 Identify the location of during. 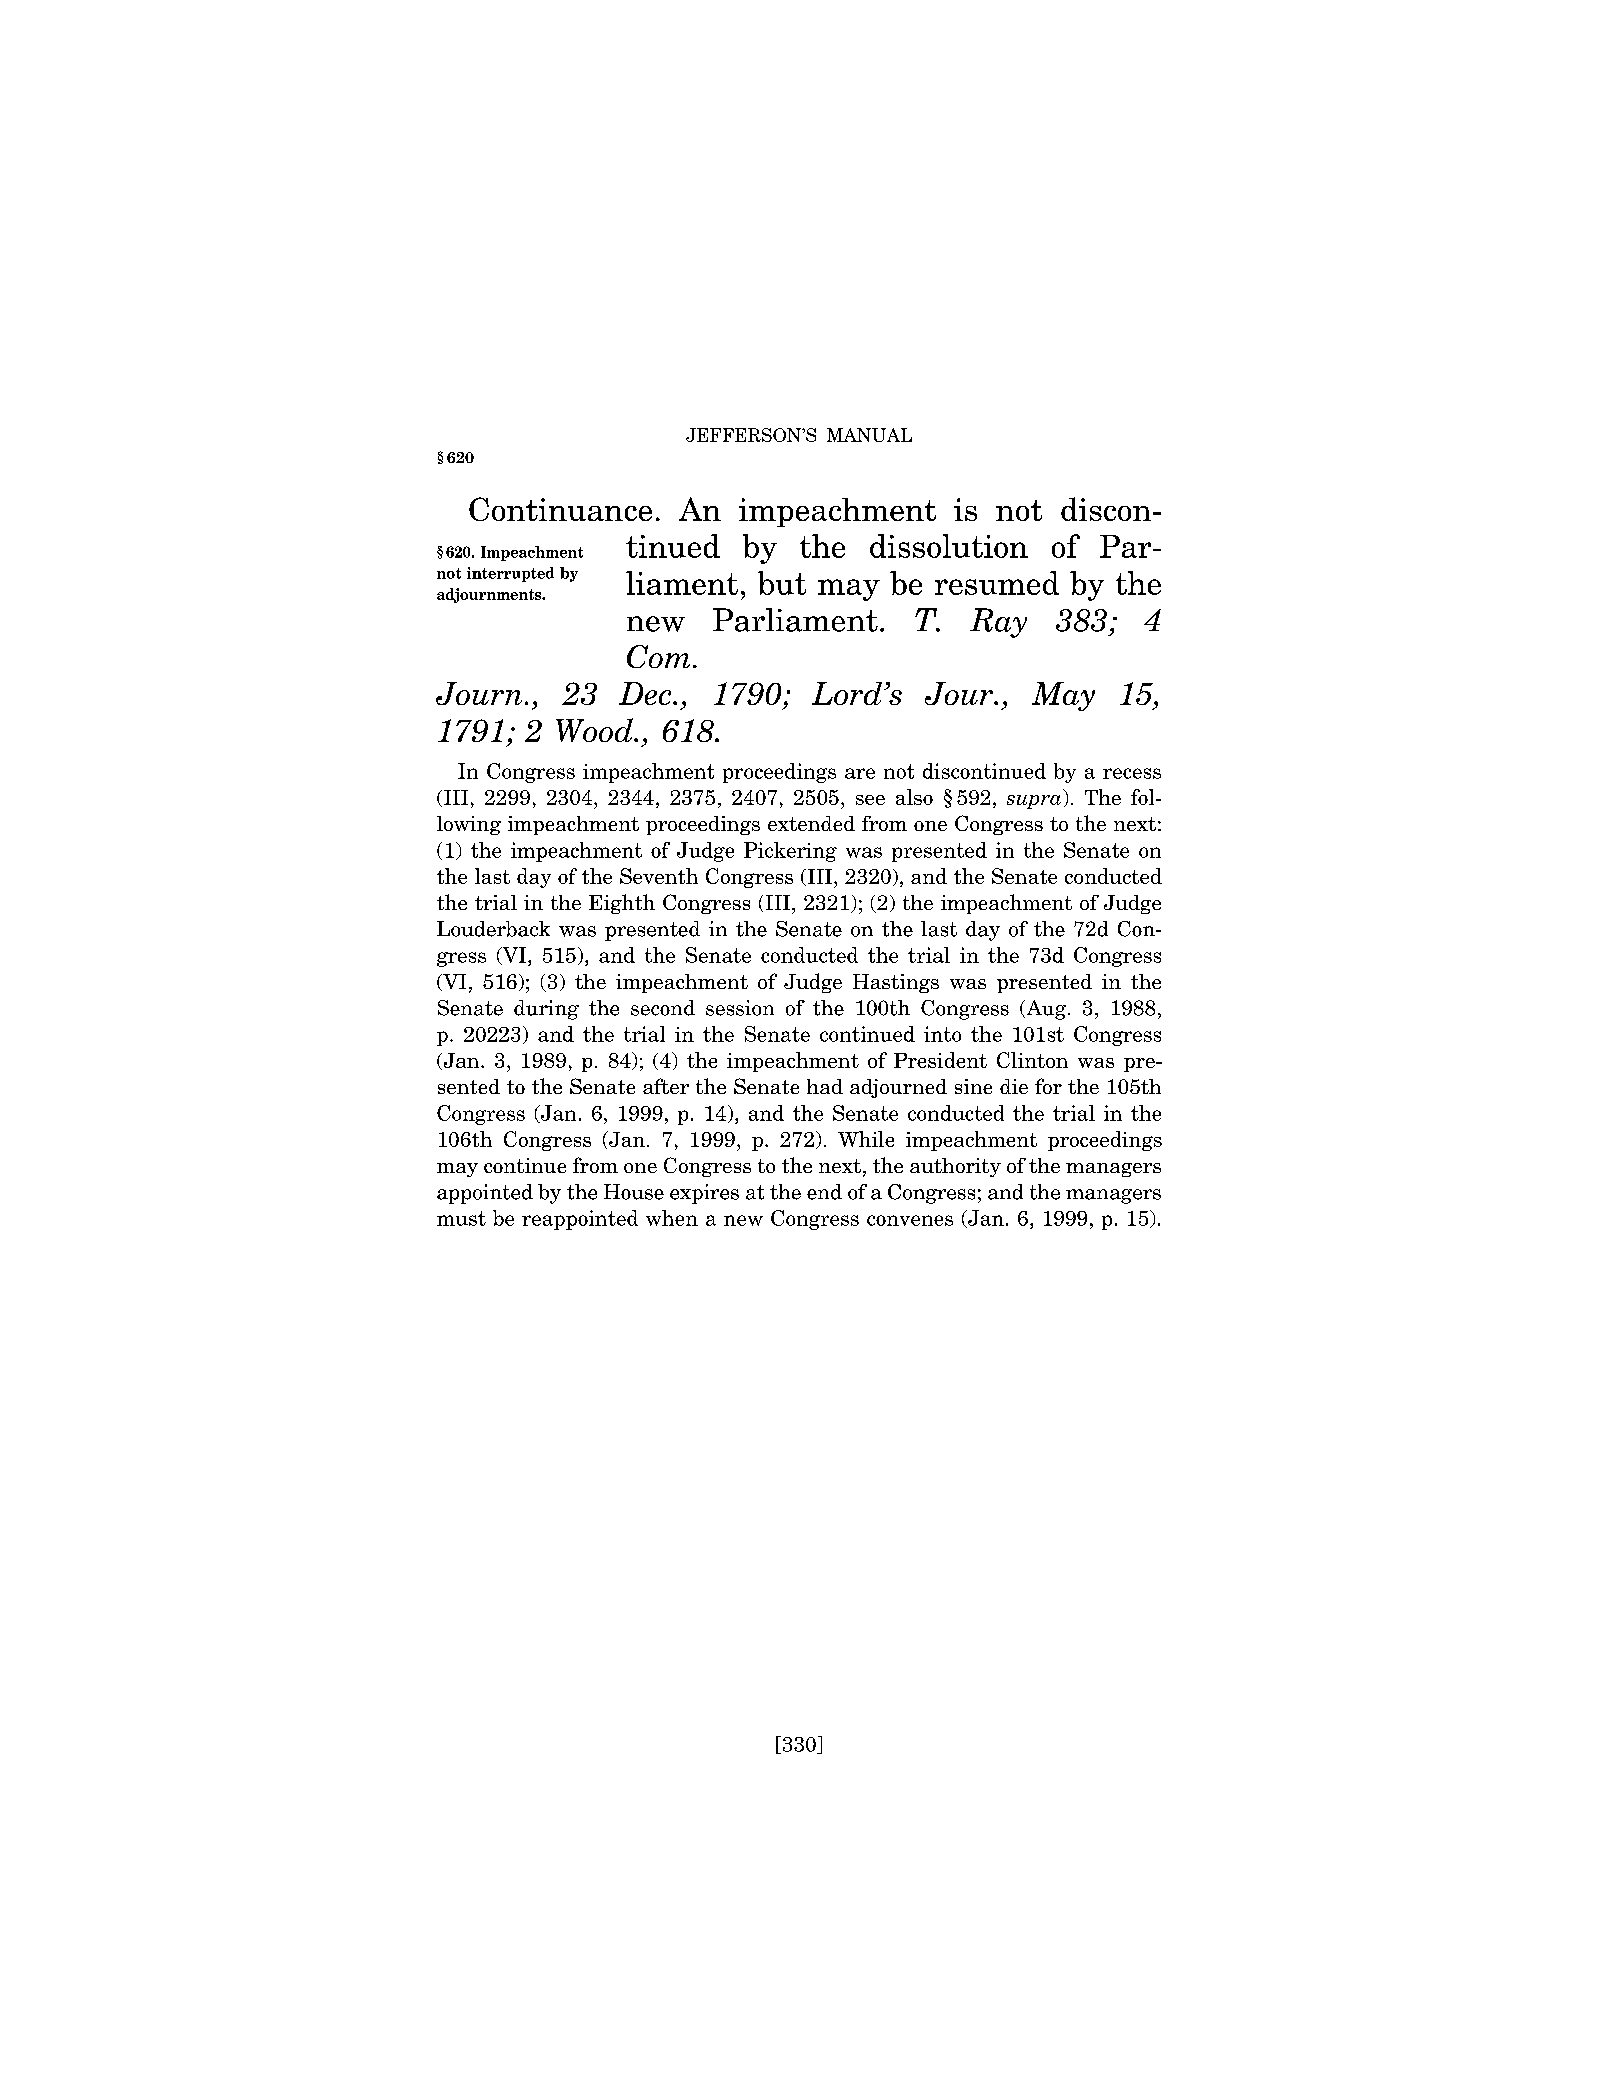
(546, 1010).
